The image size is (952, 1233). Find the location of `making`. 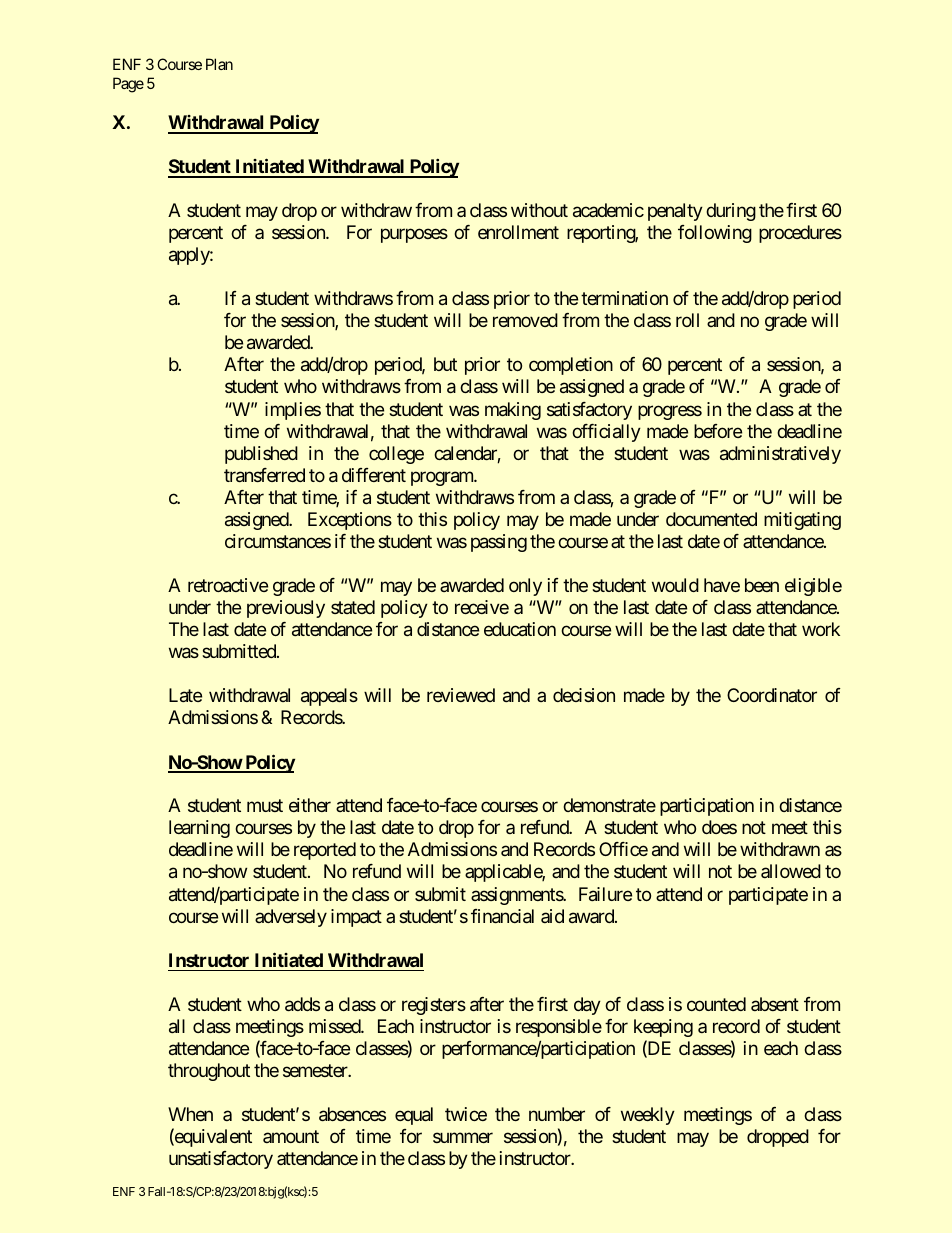

making is located at coordinates (513, 411).
